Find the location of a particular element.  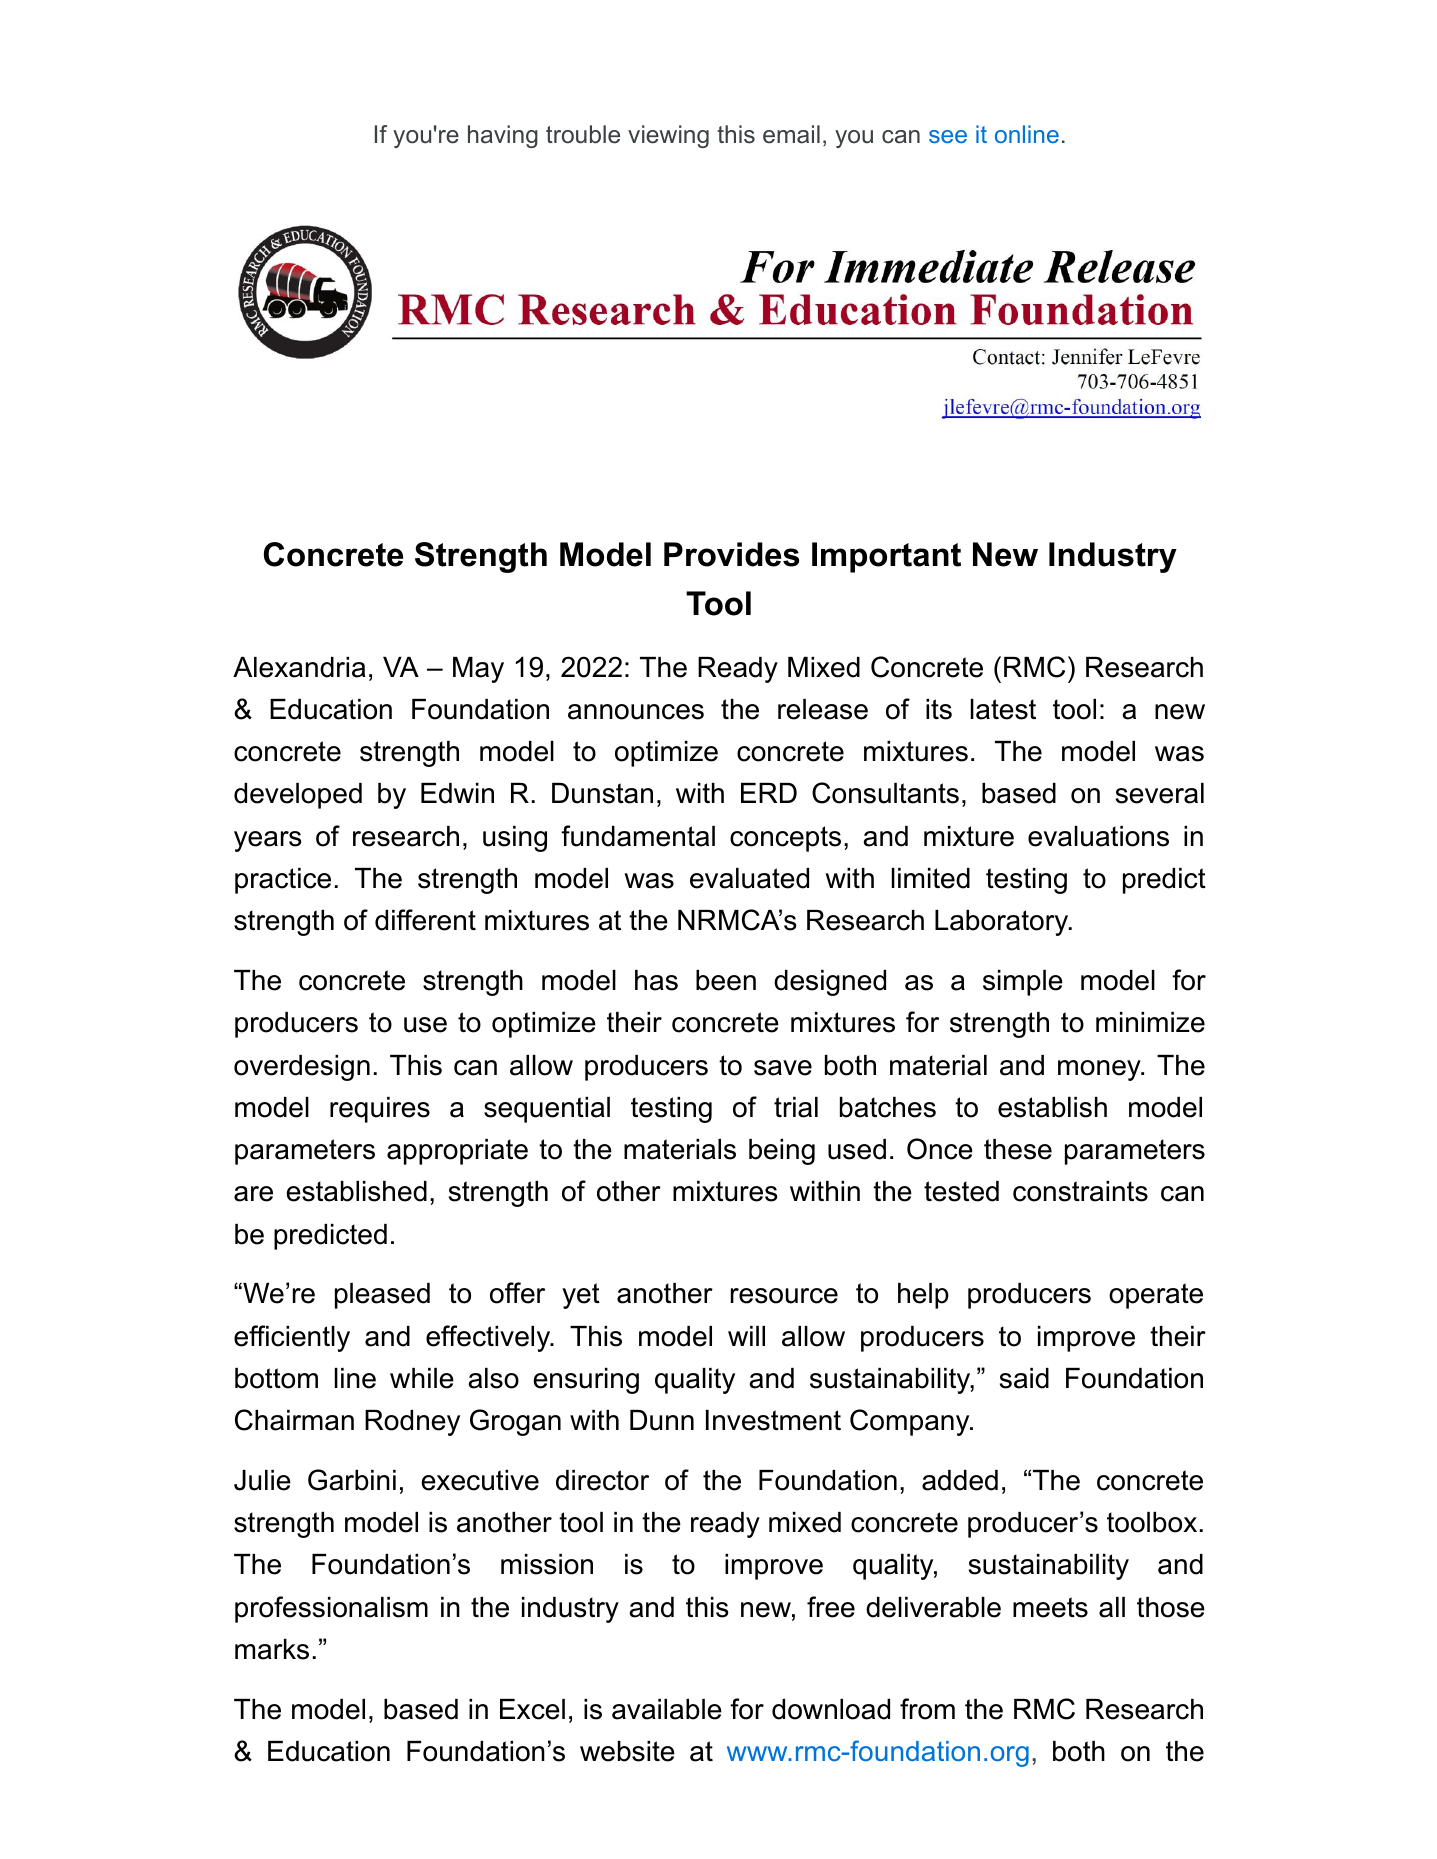

viewing is located at coordinates (668, 136).
